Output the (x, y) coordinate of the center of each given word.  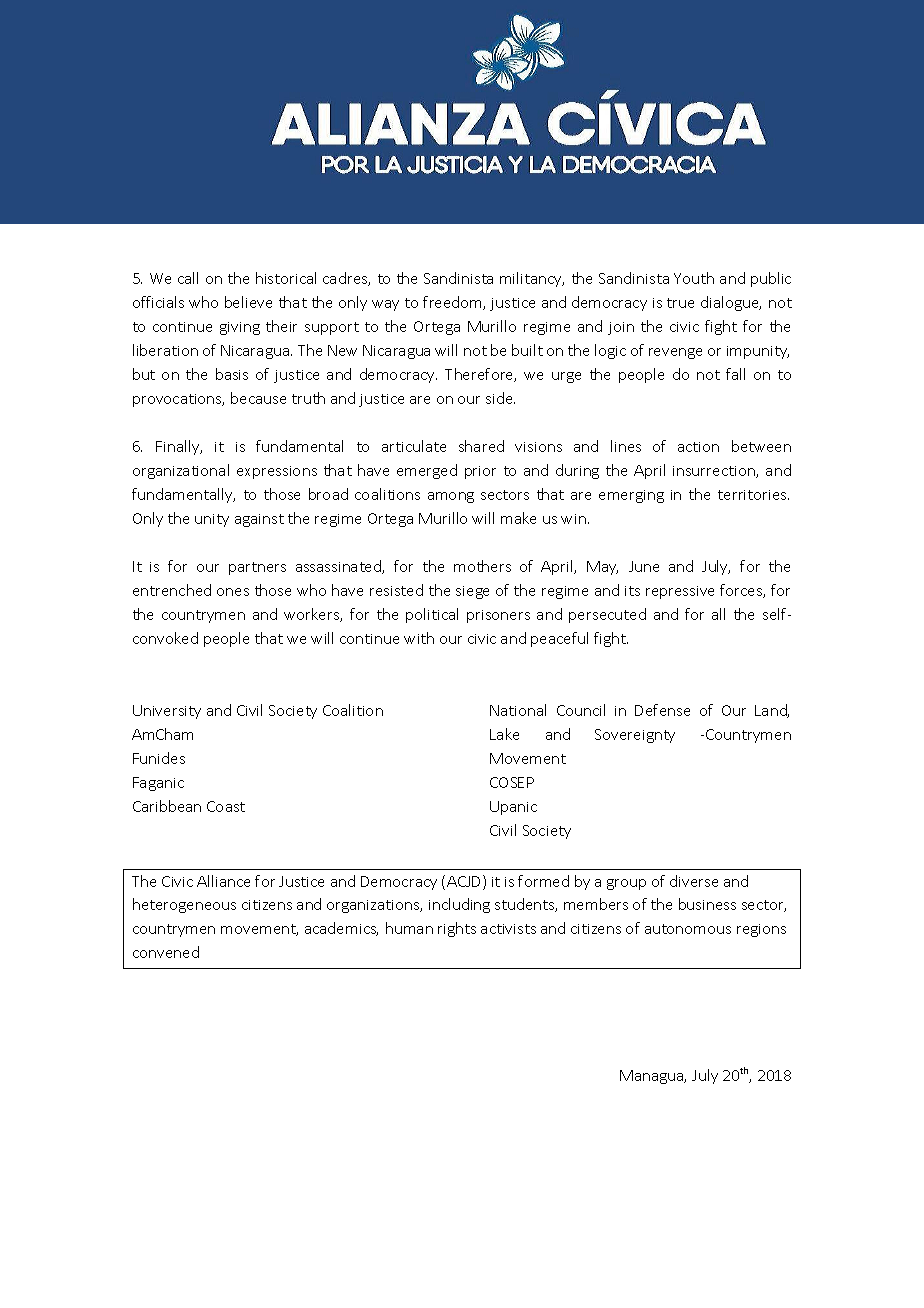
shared (481, 446)
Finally (179, 447)
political (432, 615)
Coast (226, 806)
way (385, 305)
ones (233, 592)
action (698, 447)
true (680, 303)
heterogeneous (184, 905)
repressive (680, 592)
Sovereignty (635, 736)
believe (248, 302)
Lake (504, 734)
